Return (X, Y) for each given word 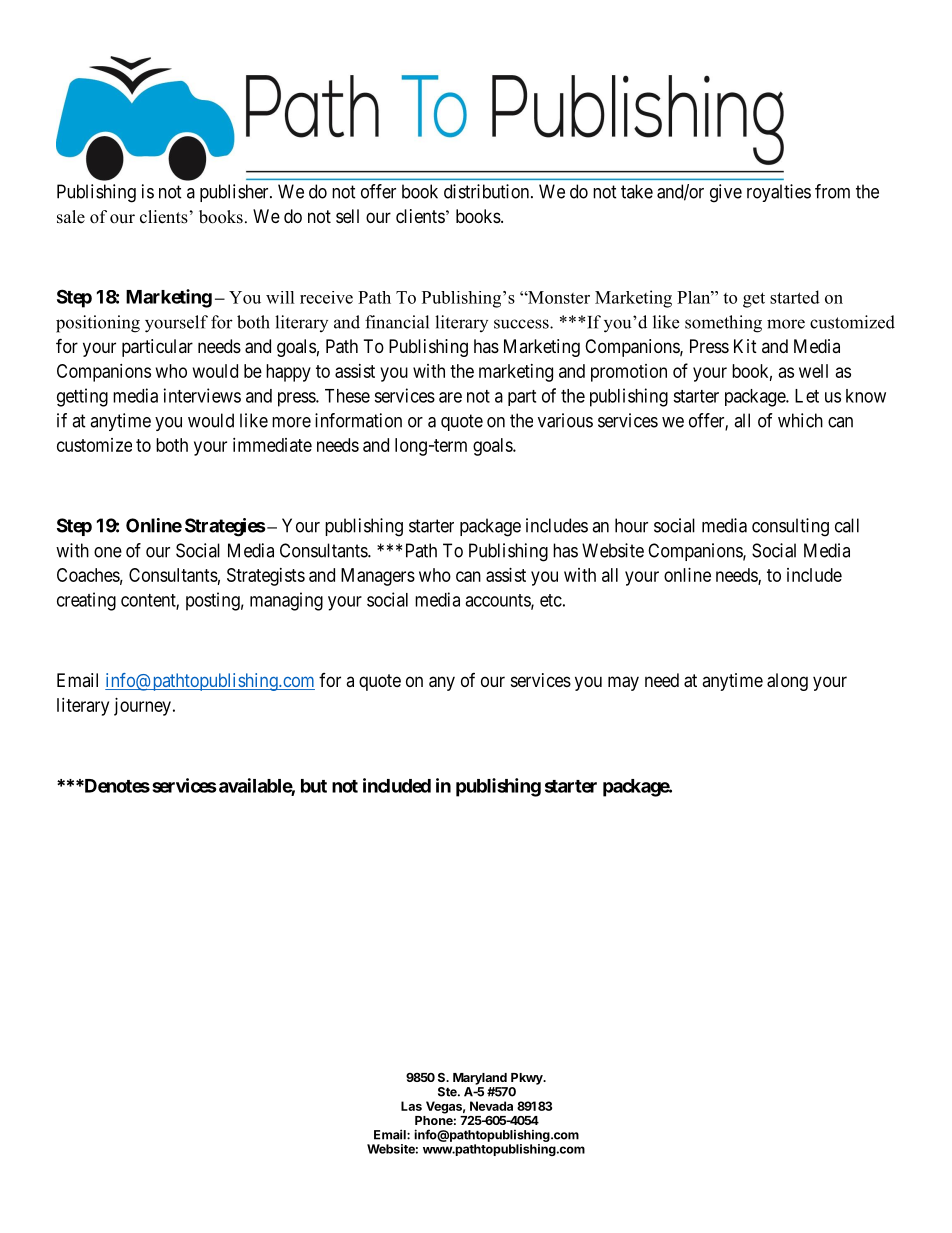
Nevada (491, 1106)
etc (551, 600)
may (623, 683)
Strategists (266, 577)
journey (142, 707)
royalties (779, 193)
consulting (790, 527)
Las (411, 1106)
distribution (488, 191)
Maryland (480, 1079)
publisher (235, 193)
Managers (378, 577)
